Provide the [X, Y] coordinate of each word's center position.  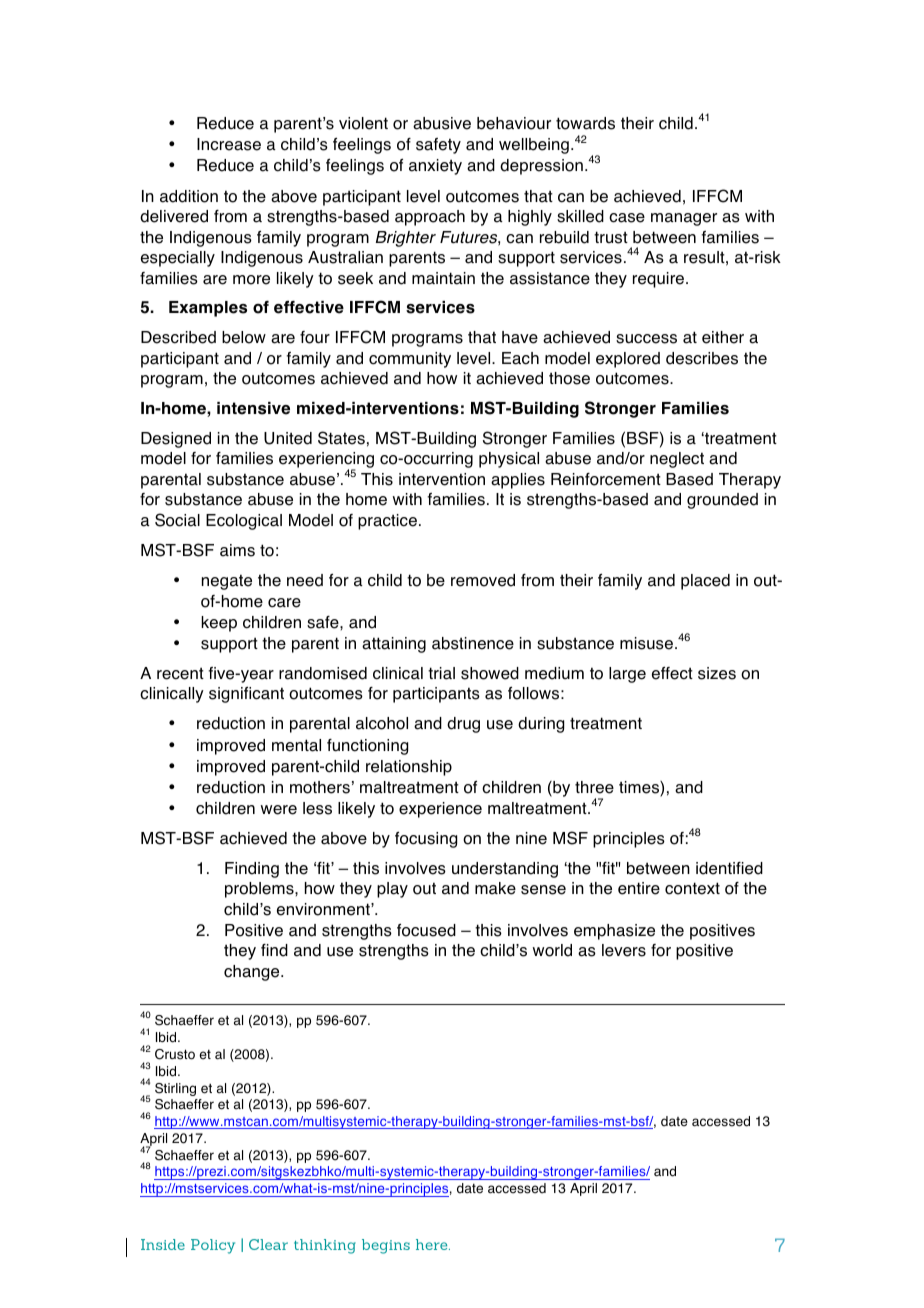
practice [387, 522]
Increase [229, 144]
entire [639, 888]
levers [624, 950]
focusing [426, 840]
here [433, 1244]
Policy [213, 1246]
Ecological [244, 522]
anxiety [435, 167]
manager [684, 219]
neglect [677, 460]
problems [260, 890]
